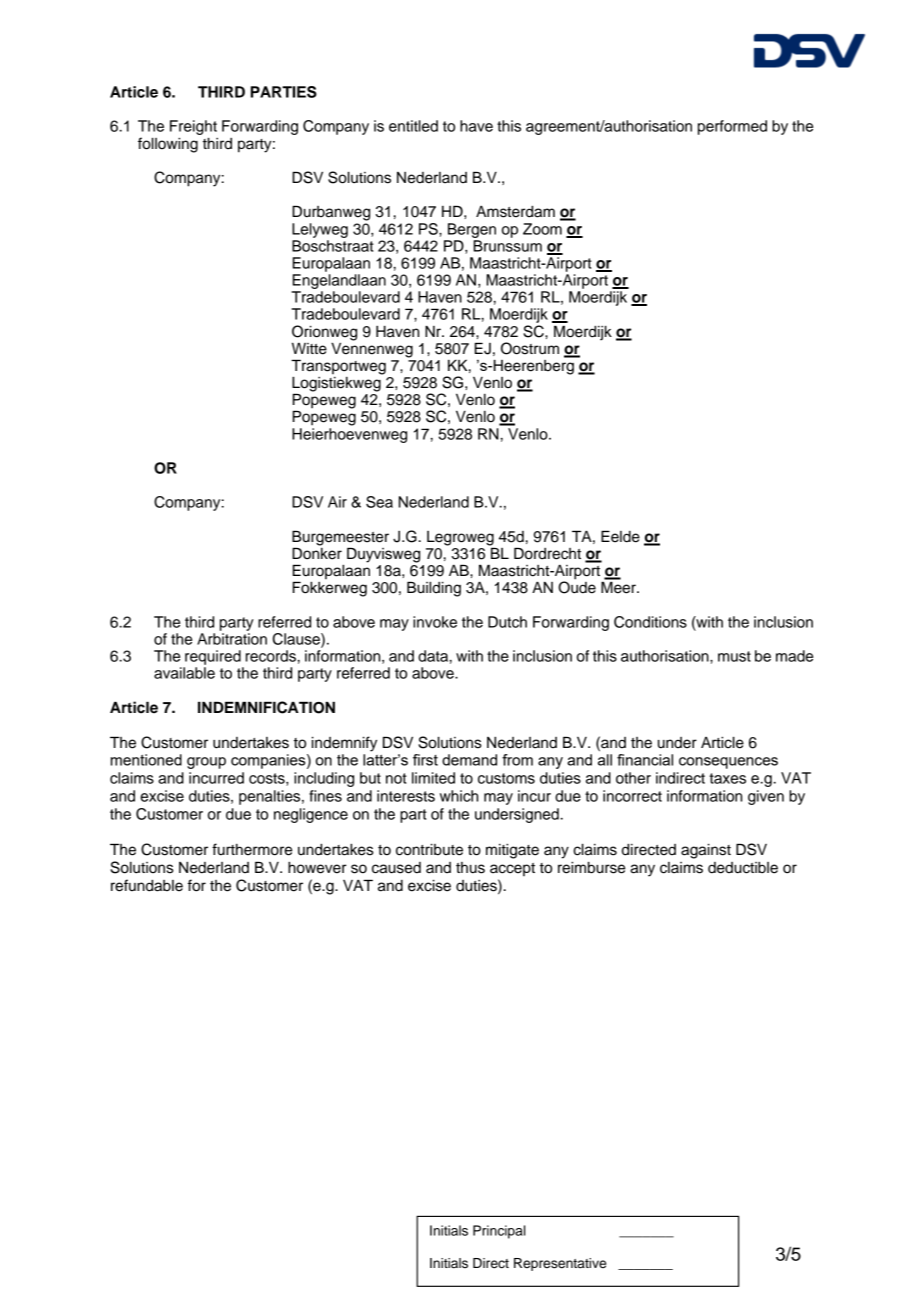 The height and width of the document is (1308, 924). Describe the element at coordinates (619, 587) in the document. I see `Meer` at that location.
